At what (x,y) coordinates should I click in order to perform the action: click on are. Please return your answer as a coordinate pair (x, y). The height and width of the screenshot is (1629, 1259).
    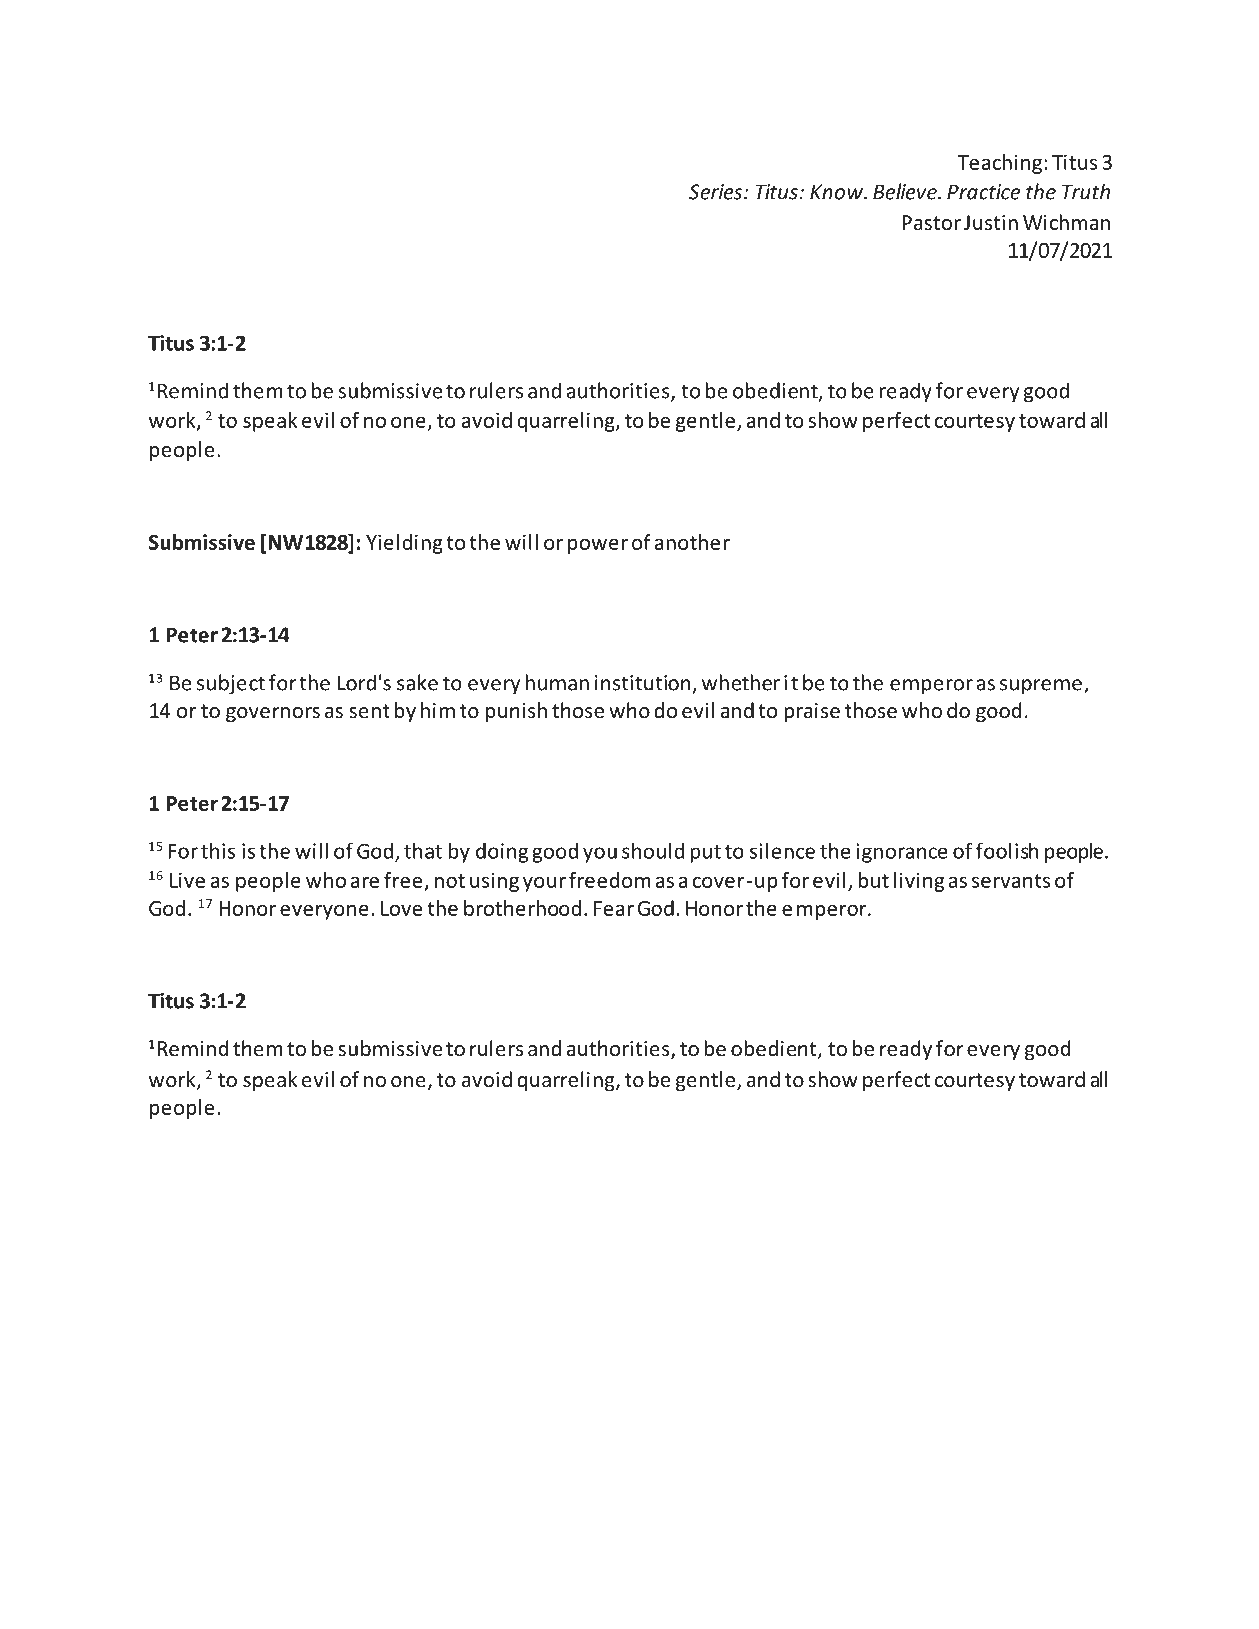
    Looking at the image, I should click on (365, 882).
